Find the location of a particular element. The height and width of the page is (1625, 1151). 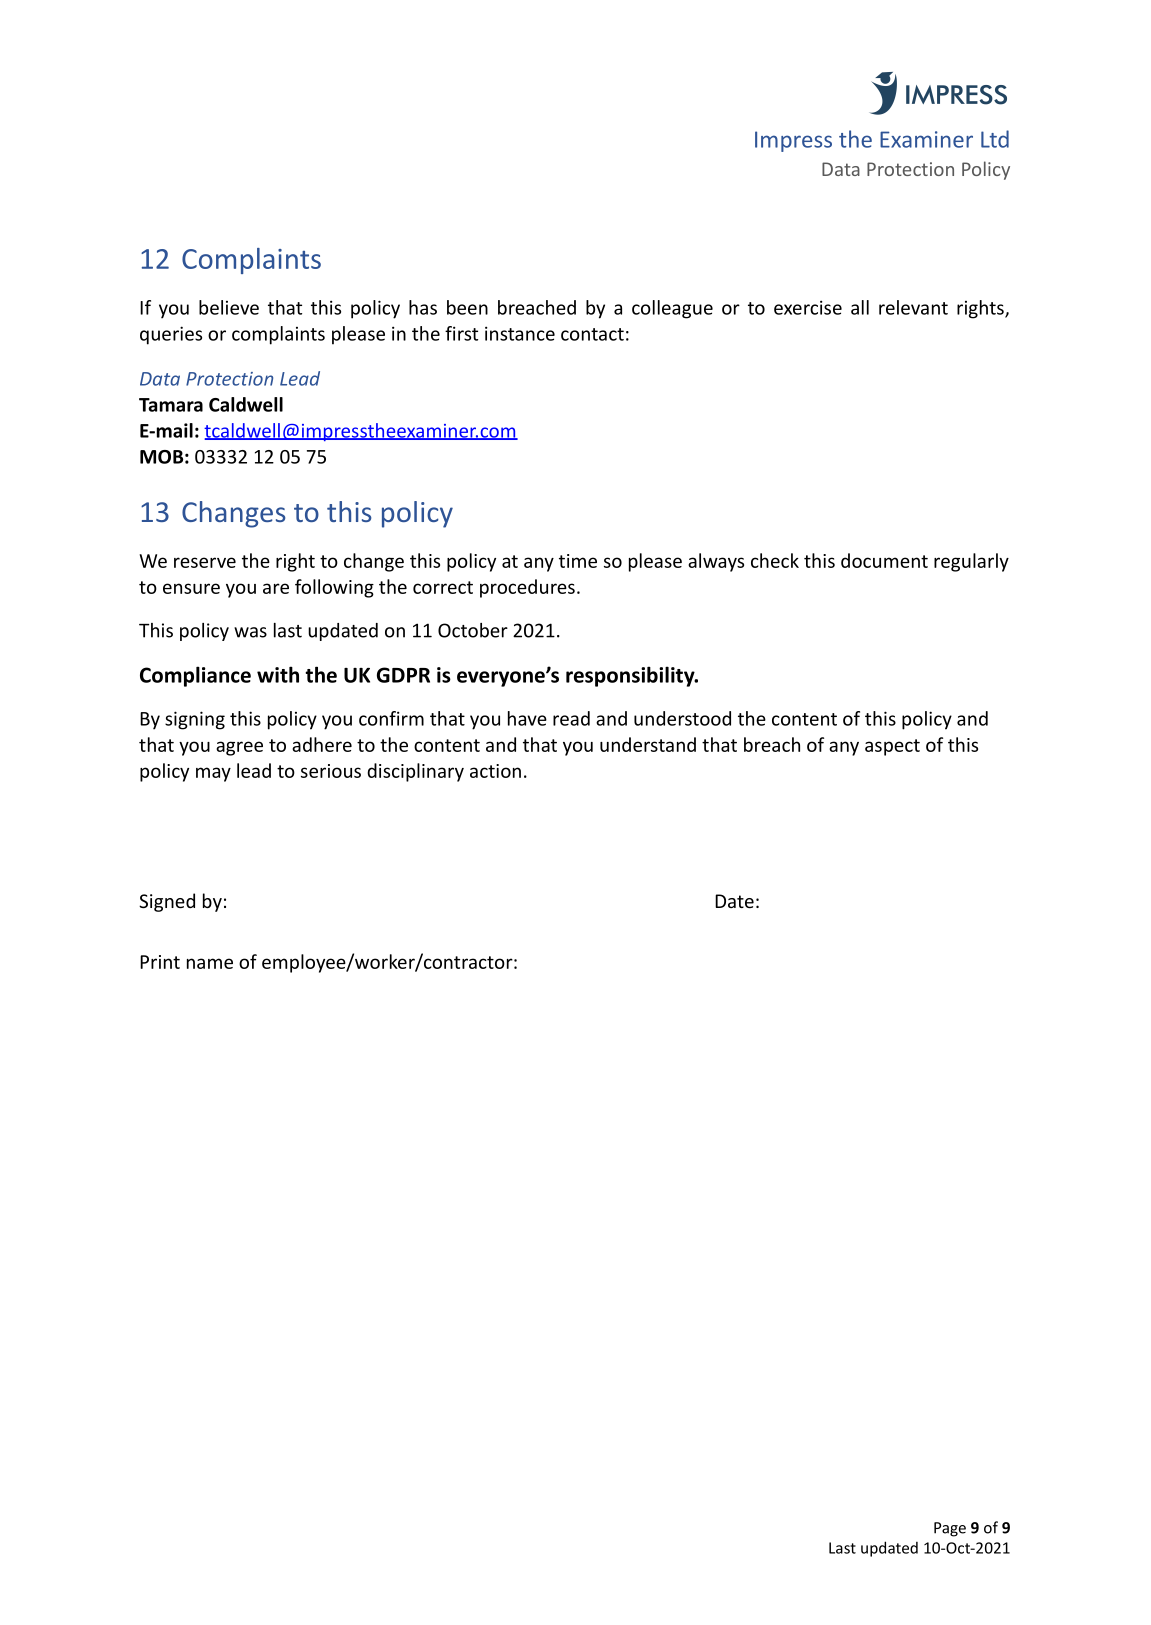

disciplinary is located at coordinates (415, 772).
